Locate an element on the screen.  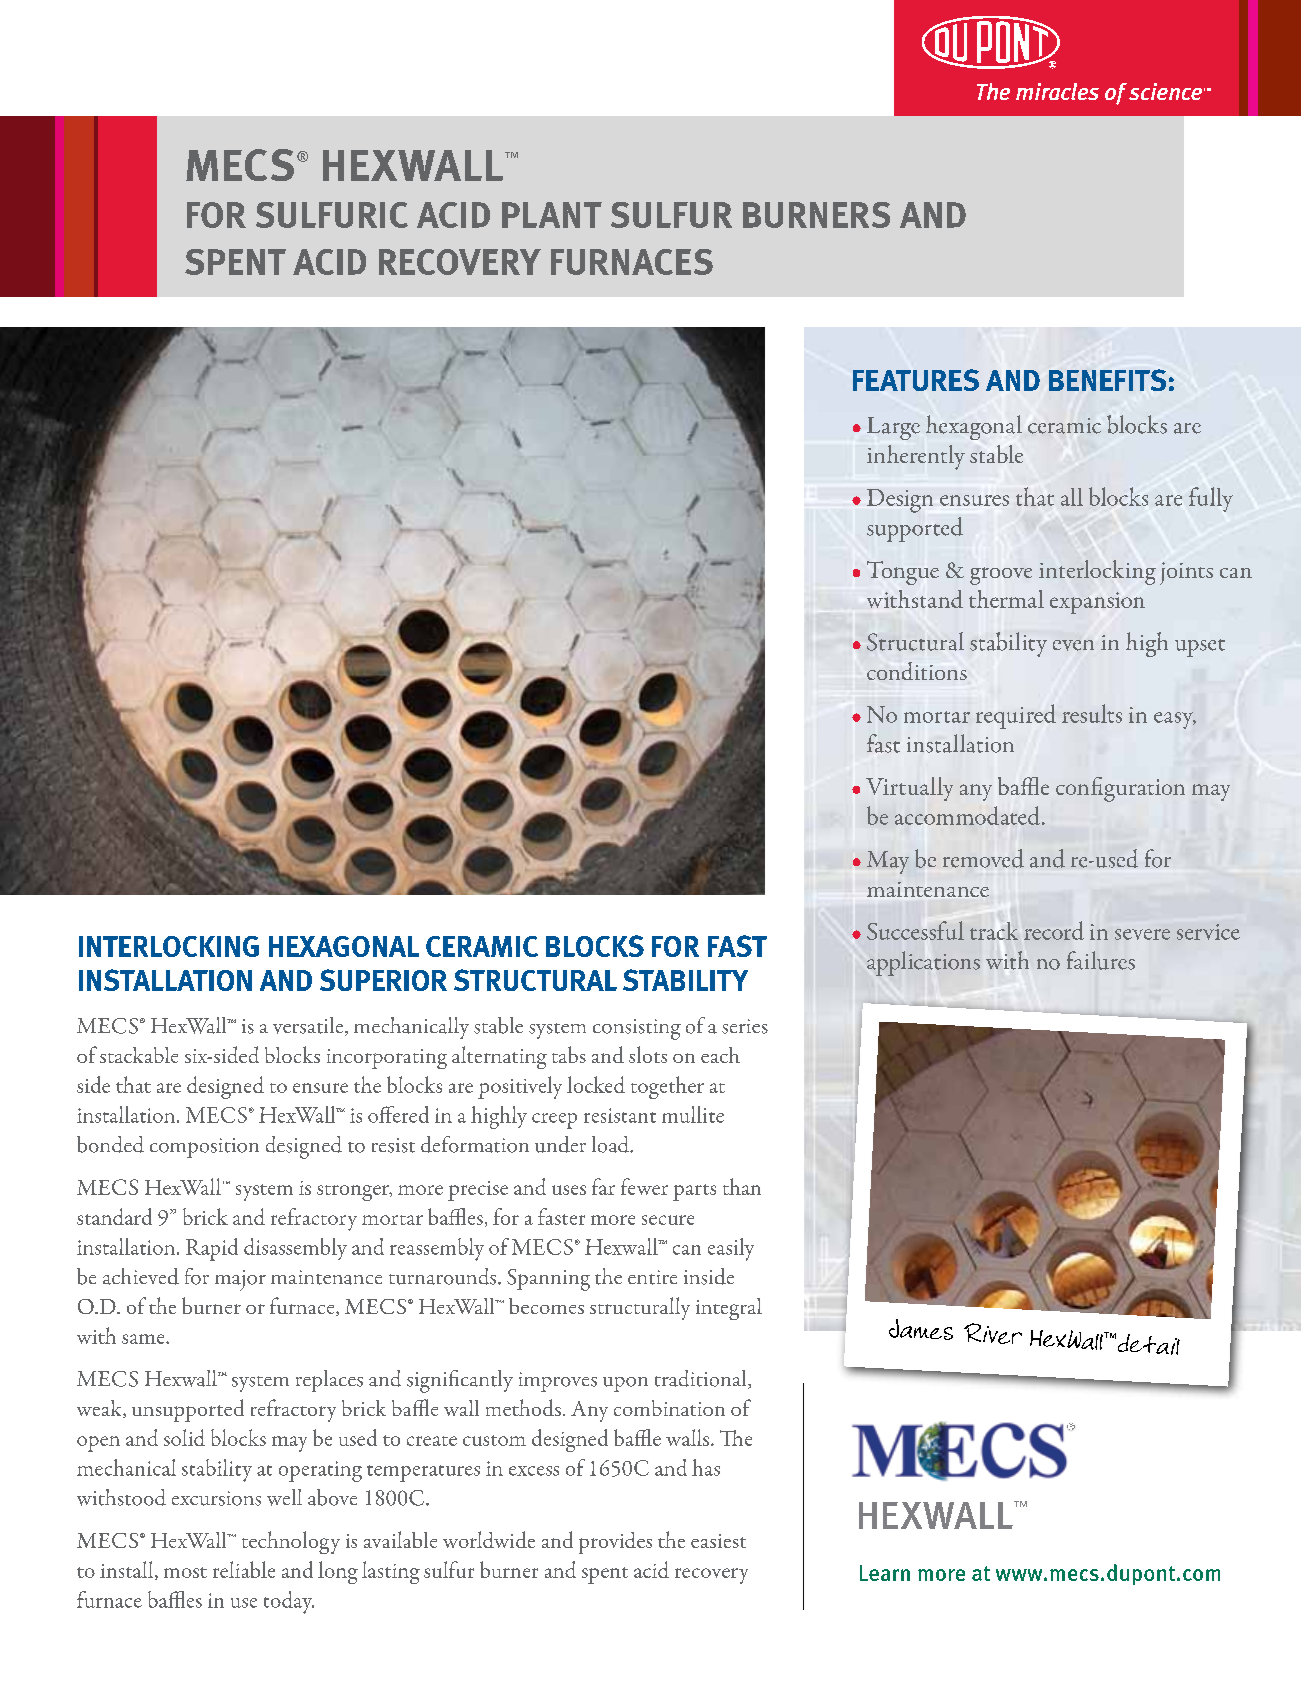
BENEFITS is located at coordinates (1107, 380).
